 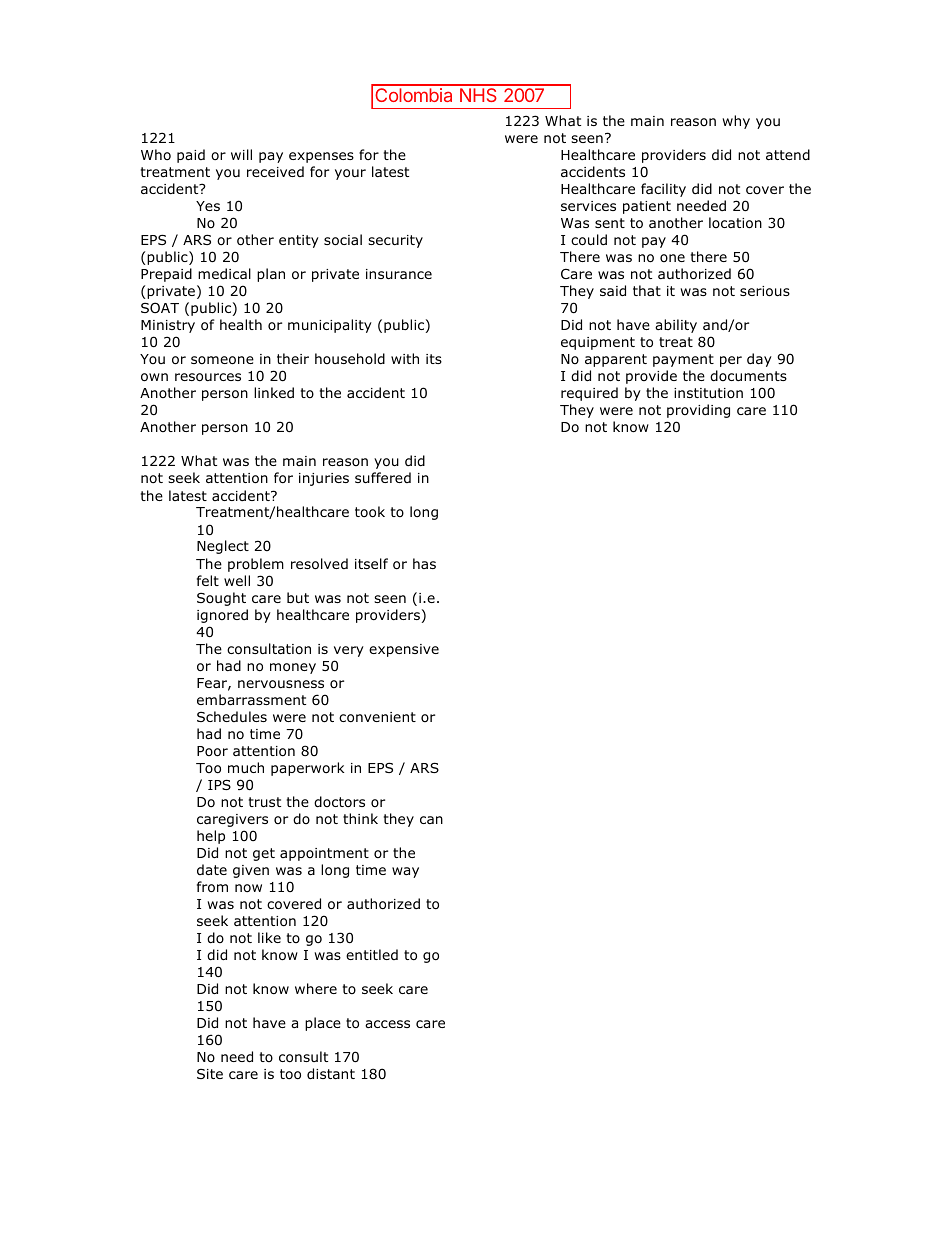 What do you see at coordinates (221, 599) in the screenshot?
I see `Sought` at bounding box center [221, 599].
